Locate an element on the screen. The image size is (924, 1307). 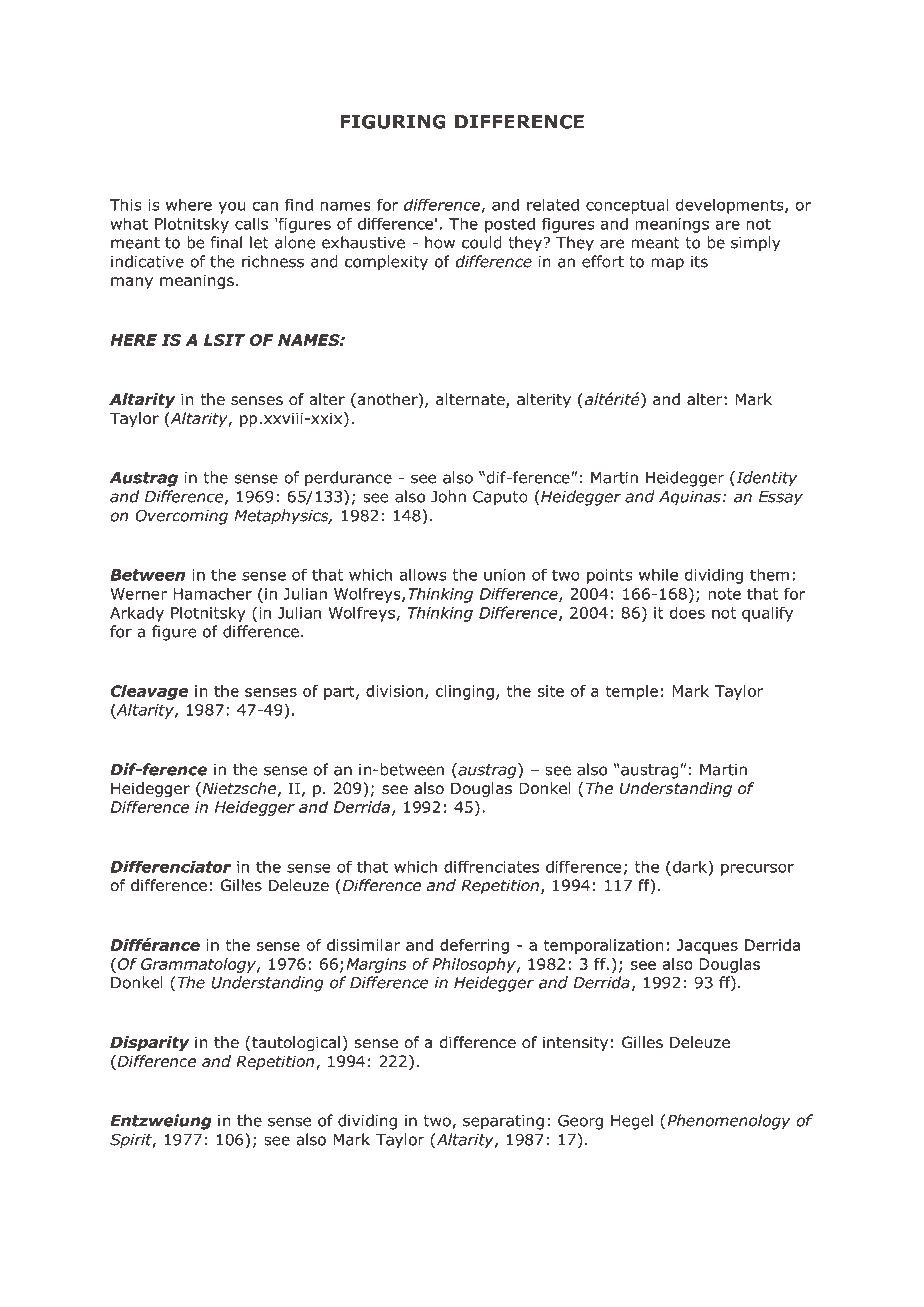
John is located at coordinates (448, 496).
